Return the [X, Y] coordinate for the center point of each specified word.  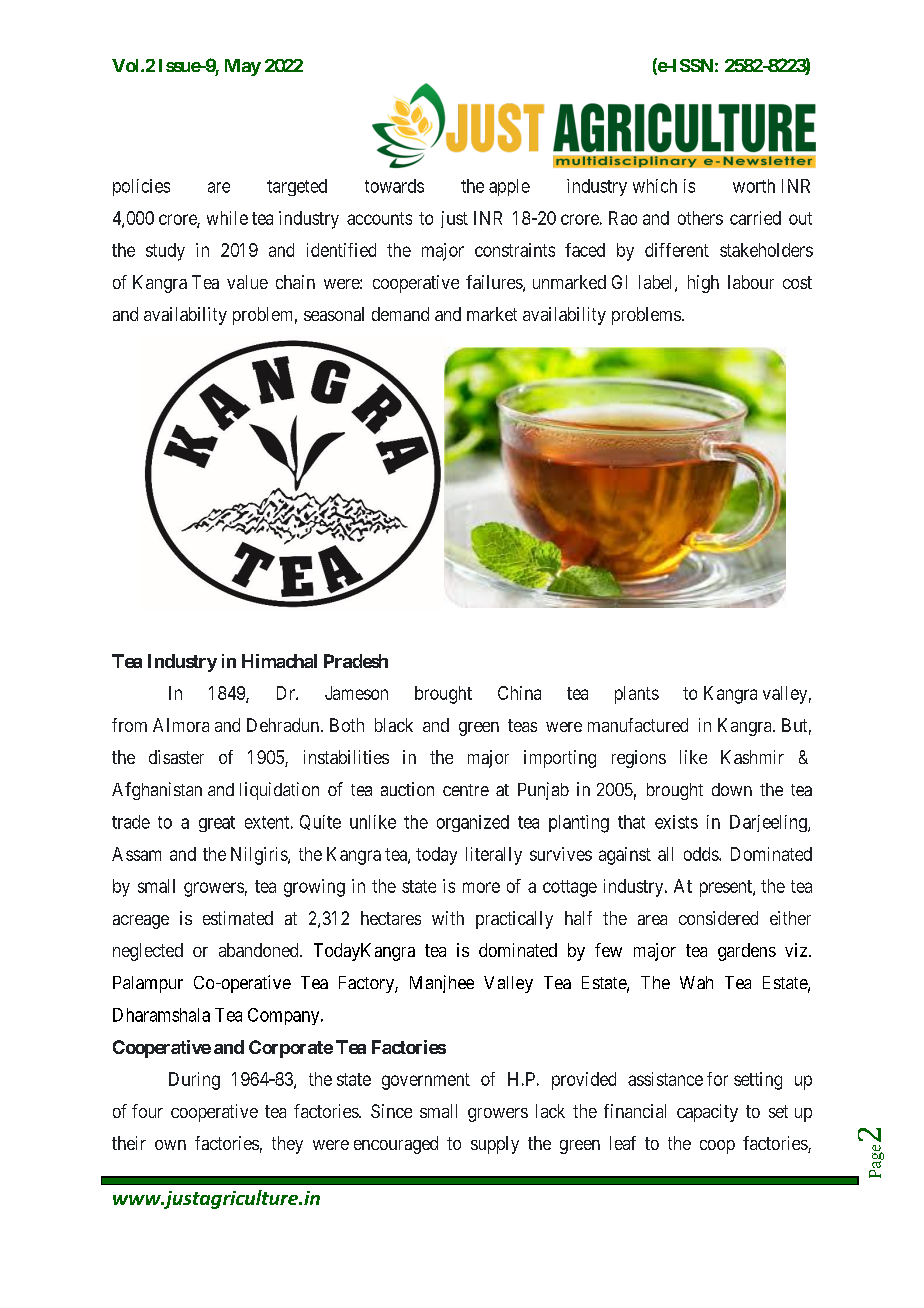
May [243, 67]
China [519, 693]
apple [509, 187]
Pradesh [356, 661]
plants [637, 695]
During [194, 1081]
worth [754, 186]
